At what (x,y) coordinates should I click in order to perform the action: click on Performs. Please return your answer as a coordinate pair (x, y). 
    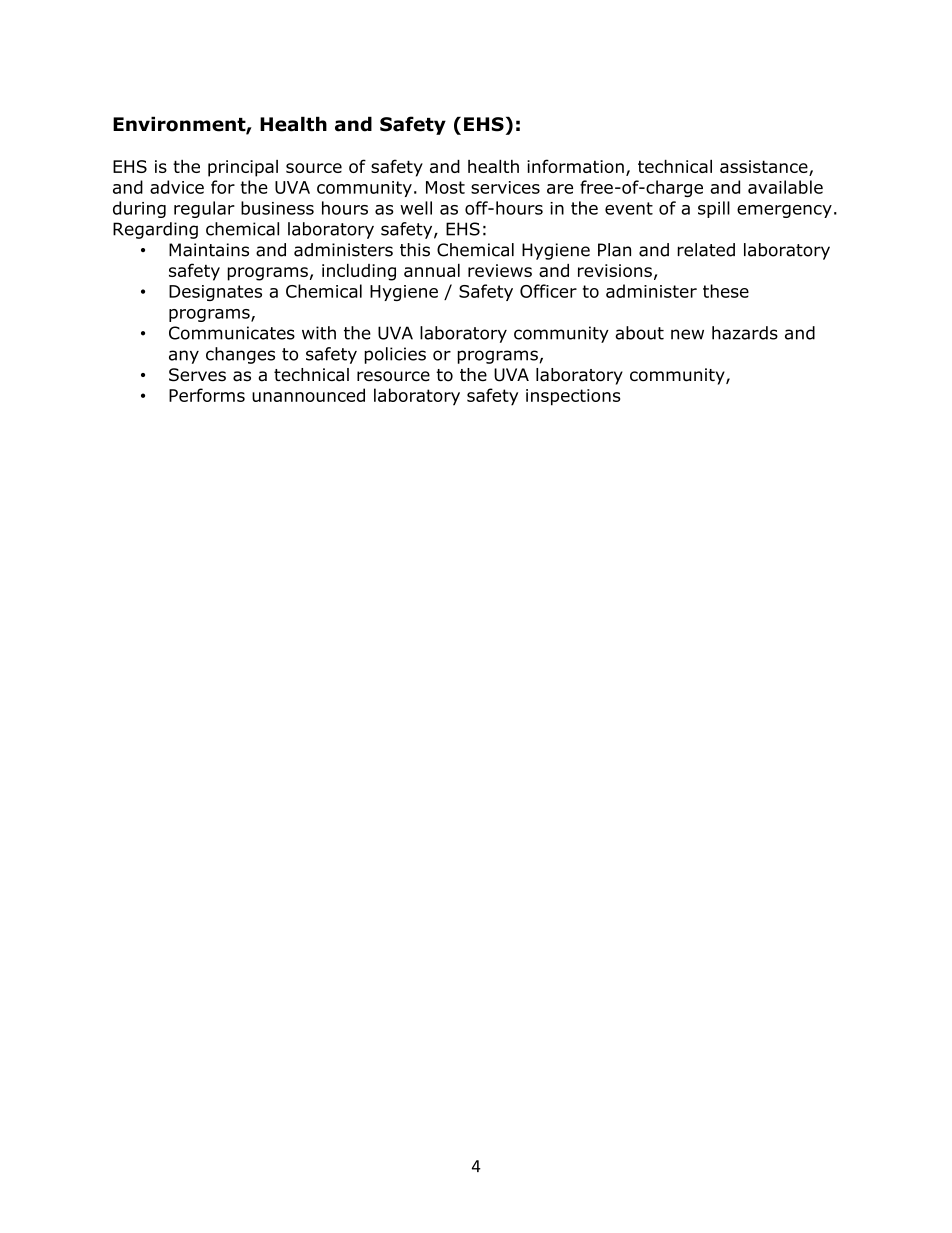
    Looking at the image, I should click on (207, 395).
